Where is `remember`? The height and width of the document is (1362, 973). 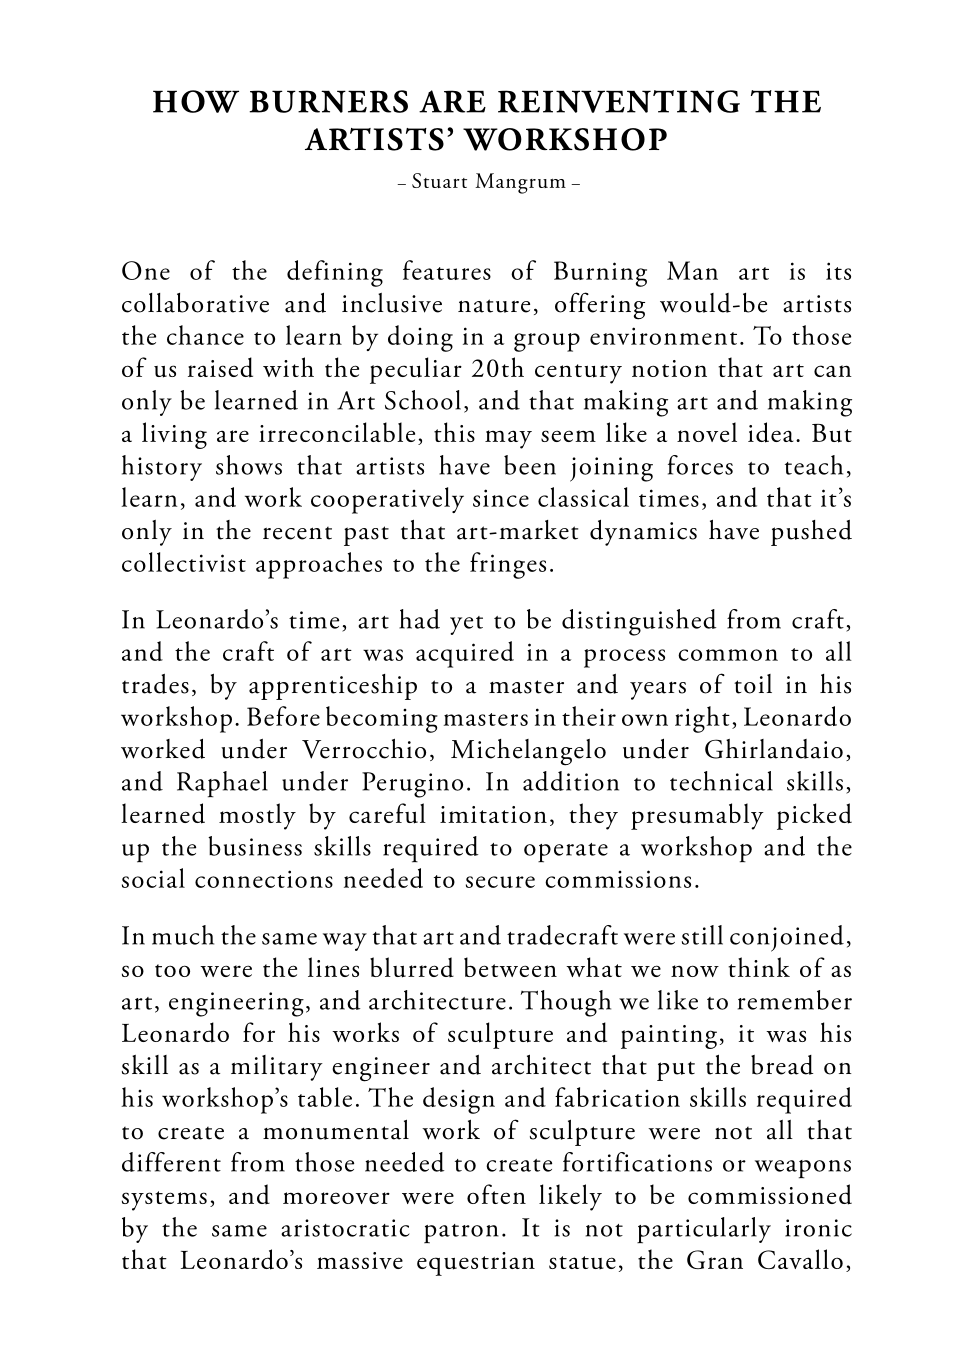 remember is located at coordinates (795, 1000).
